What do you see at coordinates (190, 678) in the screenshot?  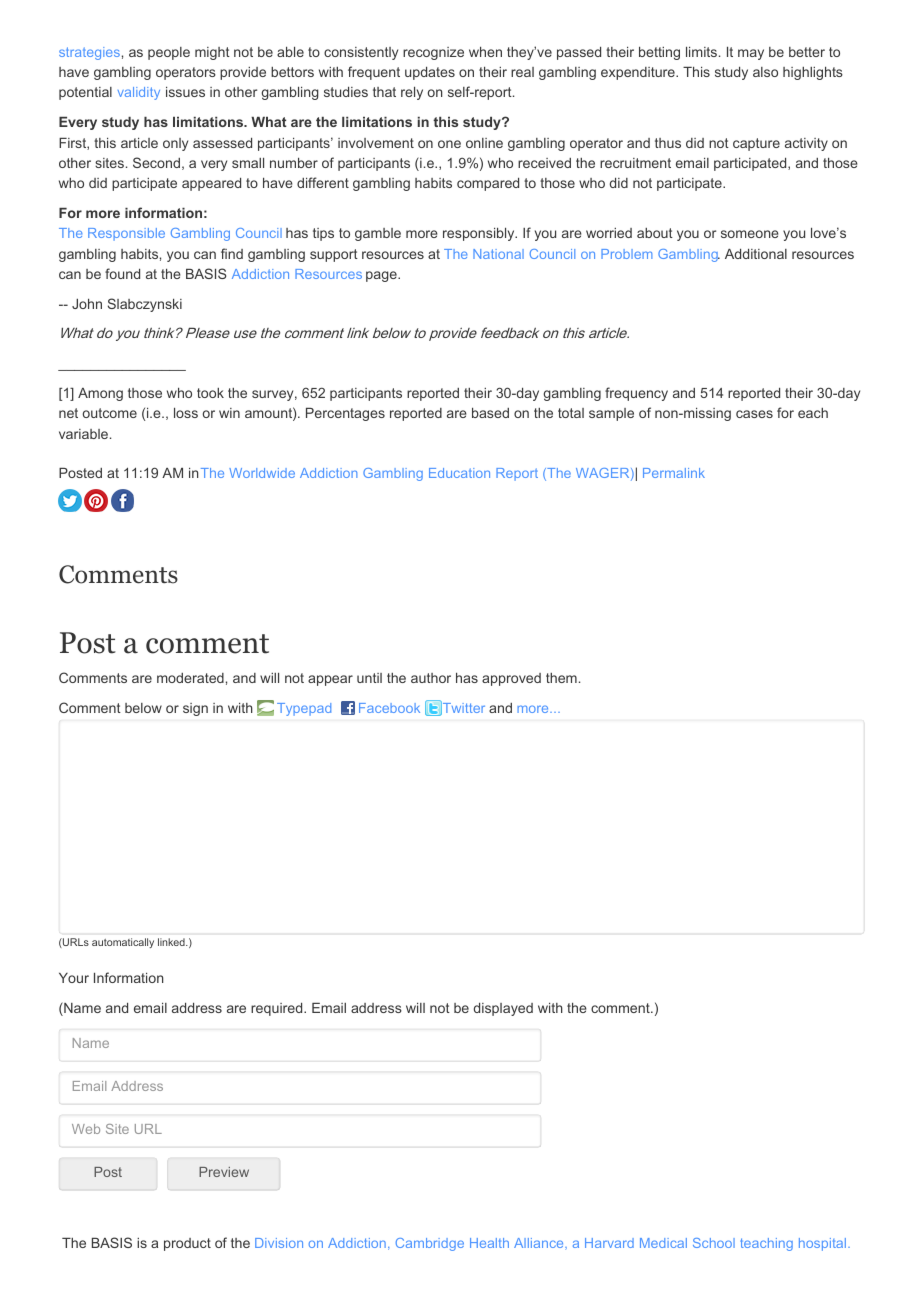 I see `moderated` at bounding box center [190, 678].
